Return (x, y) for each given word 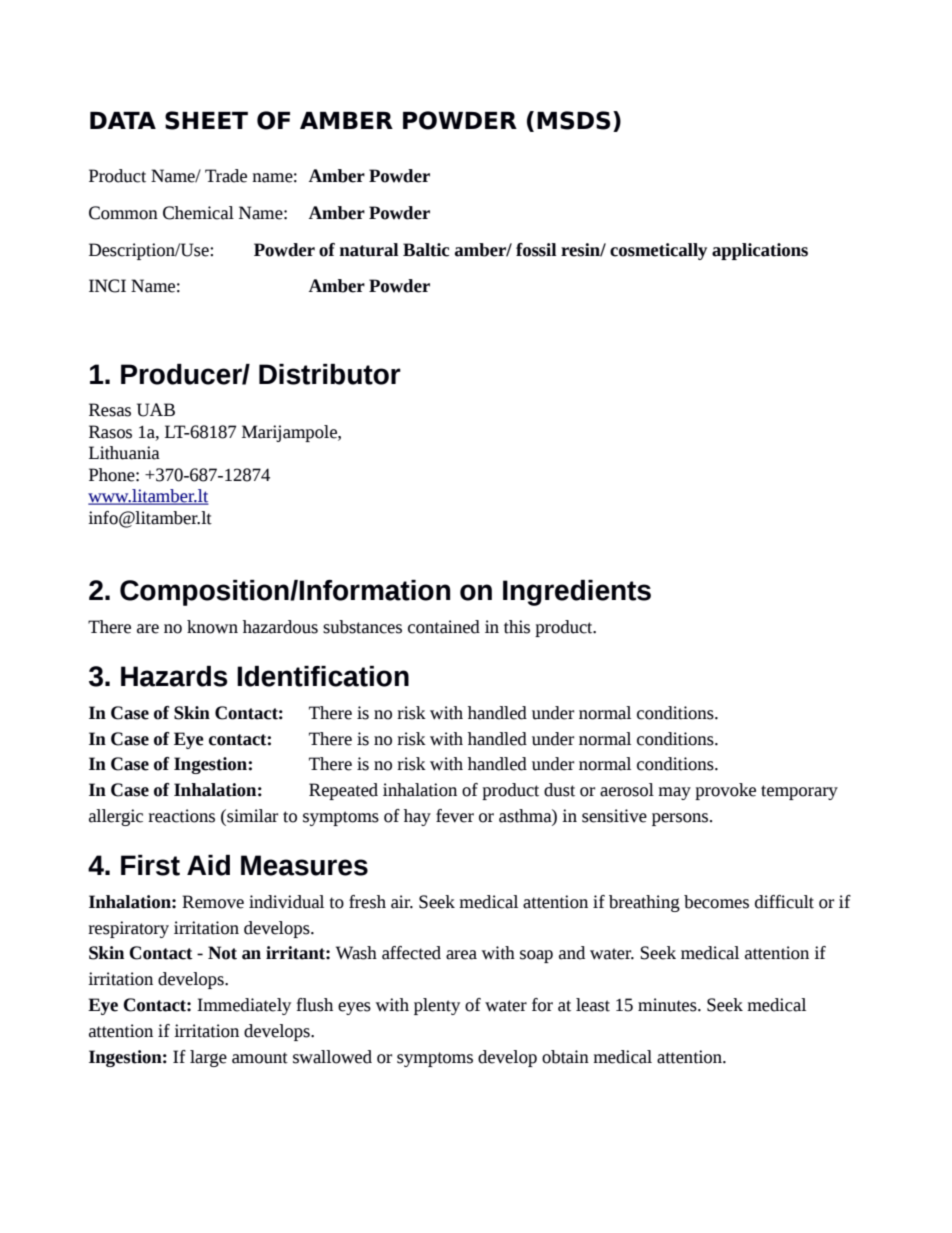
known (212, 627)
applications (760, 251)
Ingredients (577, 593)
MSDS (574, 120)
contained (444, 627)
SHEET (206, 120)
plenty (437, 1006)
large (208, 1058)
